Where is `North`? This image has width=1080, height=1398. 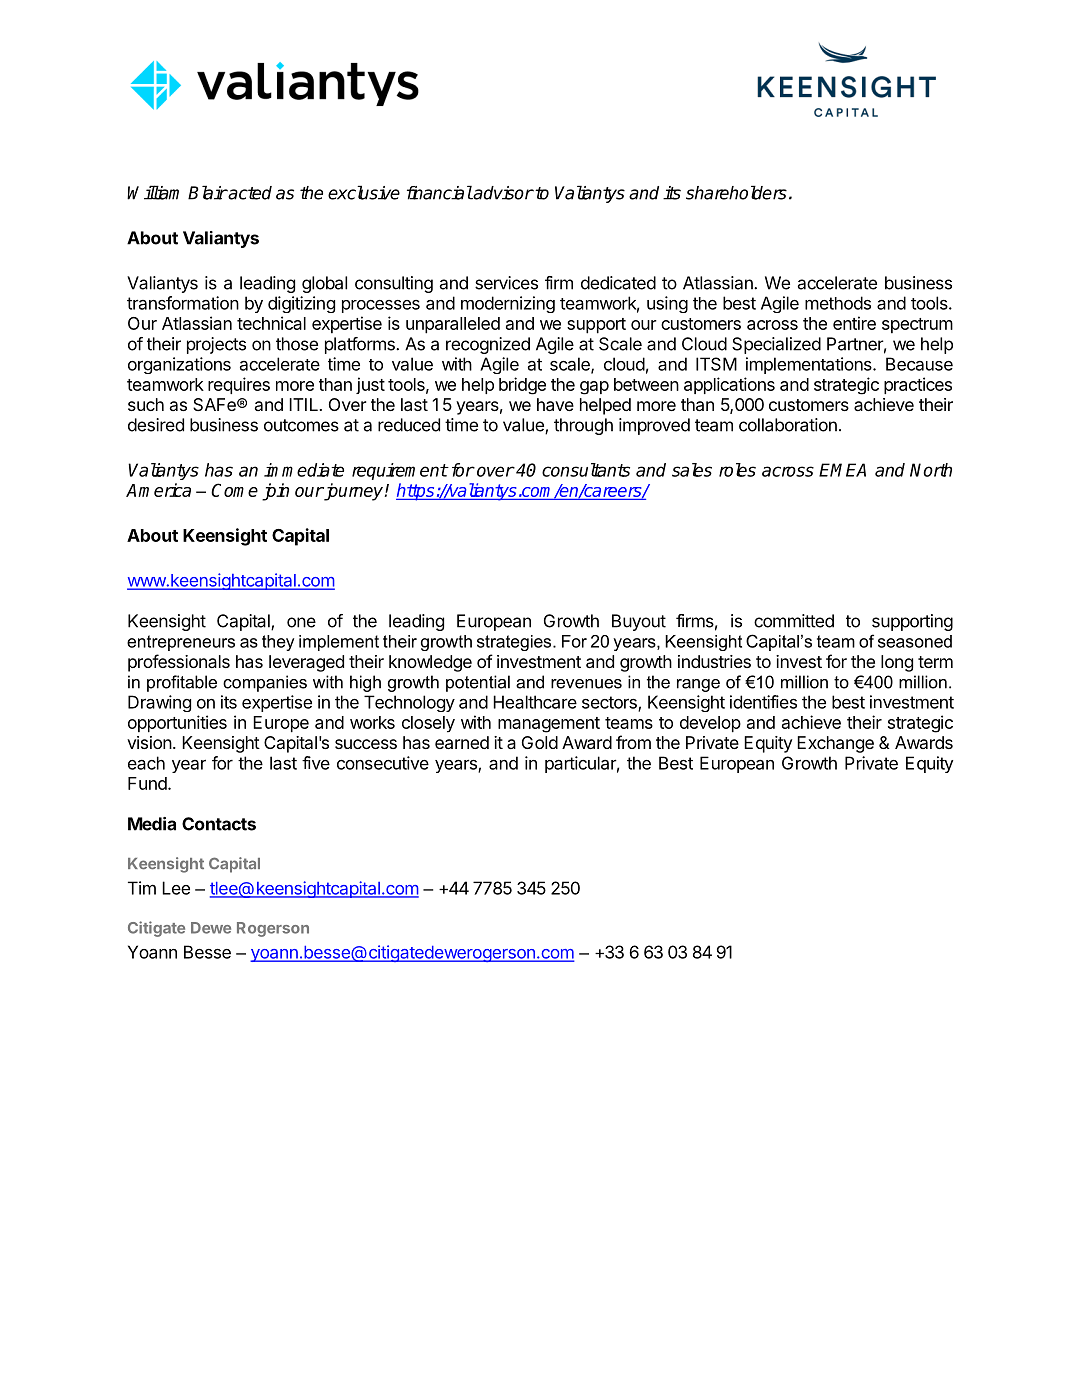
North is located at coordinates (931, 470).
